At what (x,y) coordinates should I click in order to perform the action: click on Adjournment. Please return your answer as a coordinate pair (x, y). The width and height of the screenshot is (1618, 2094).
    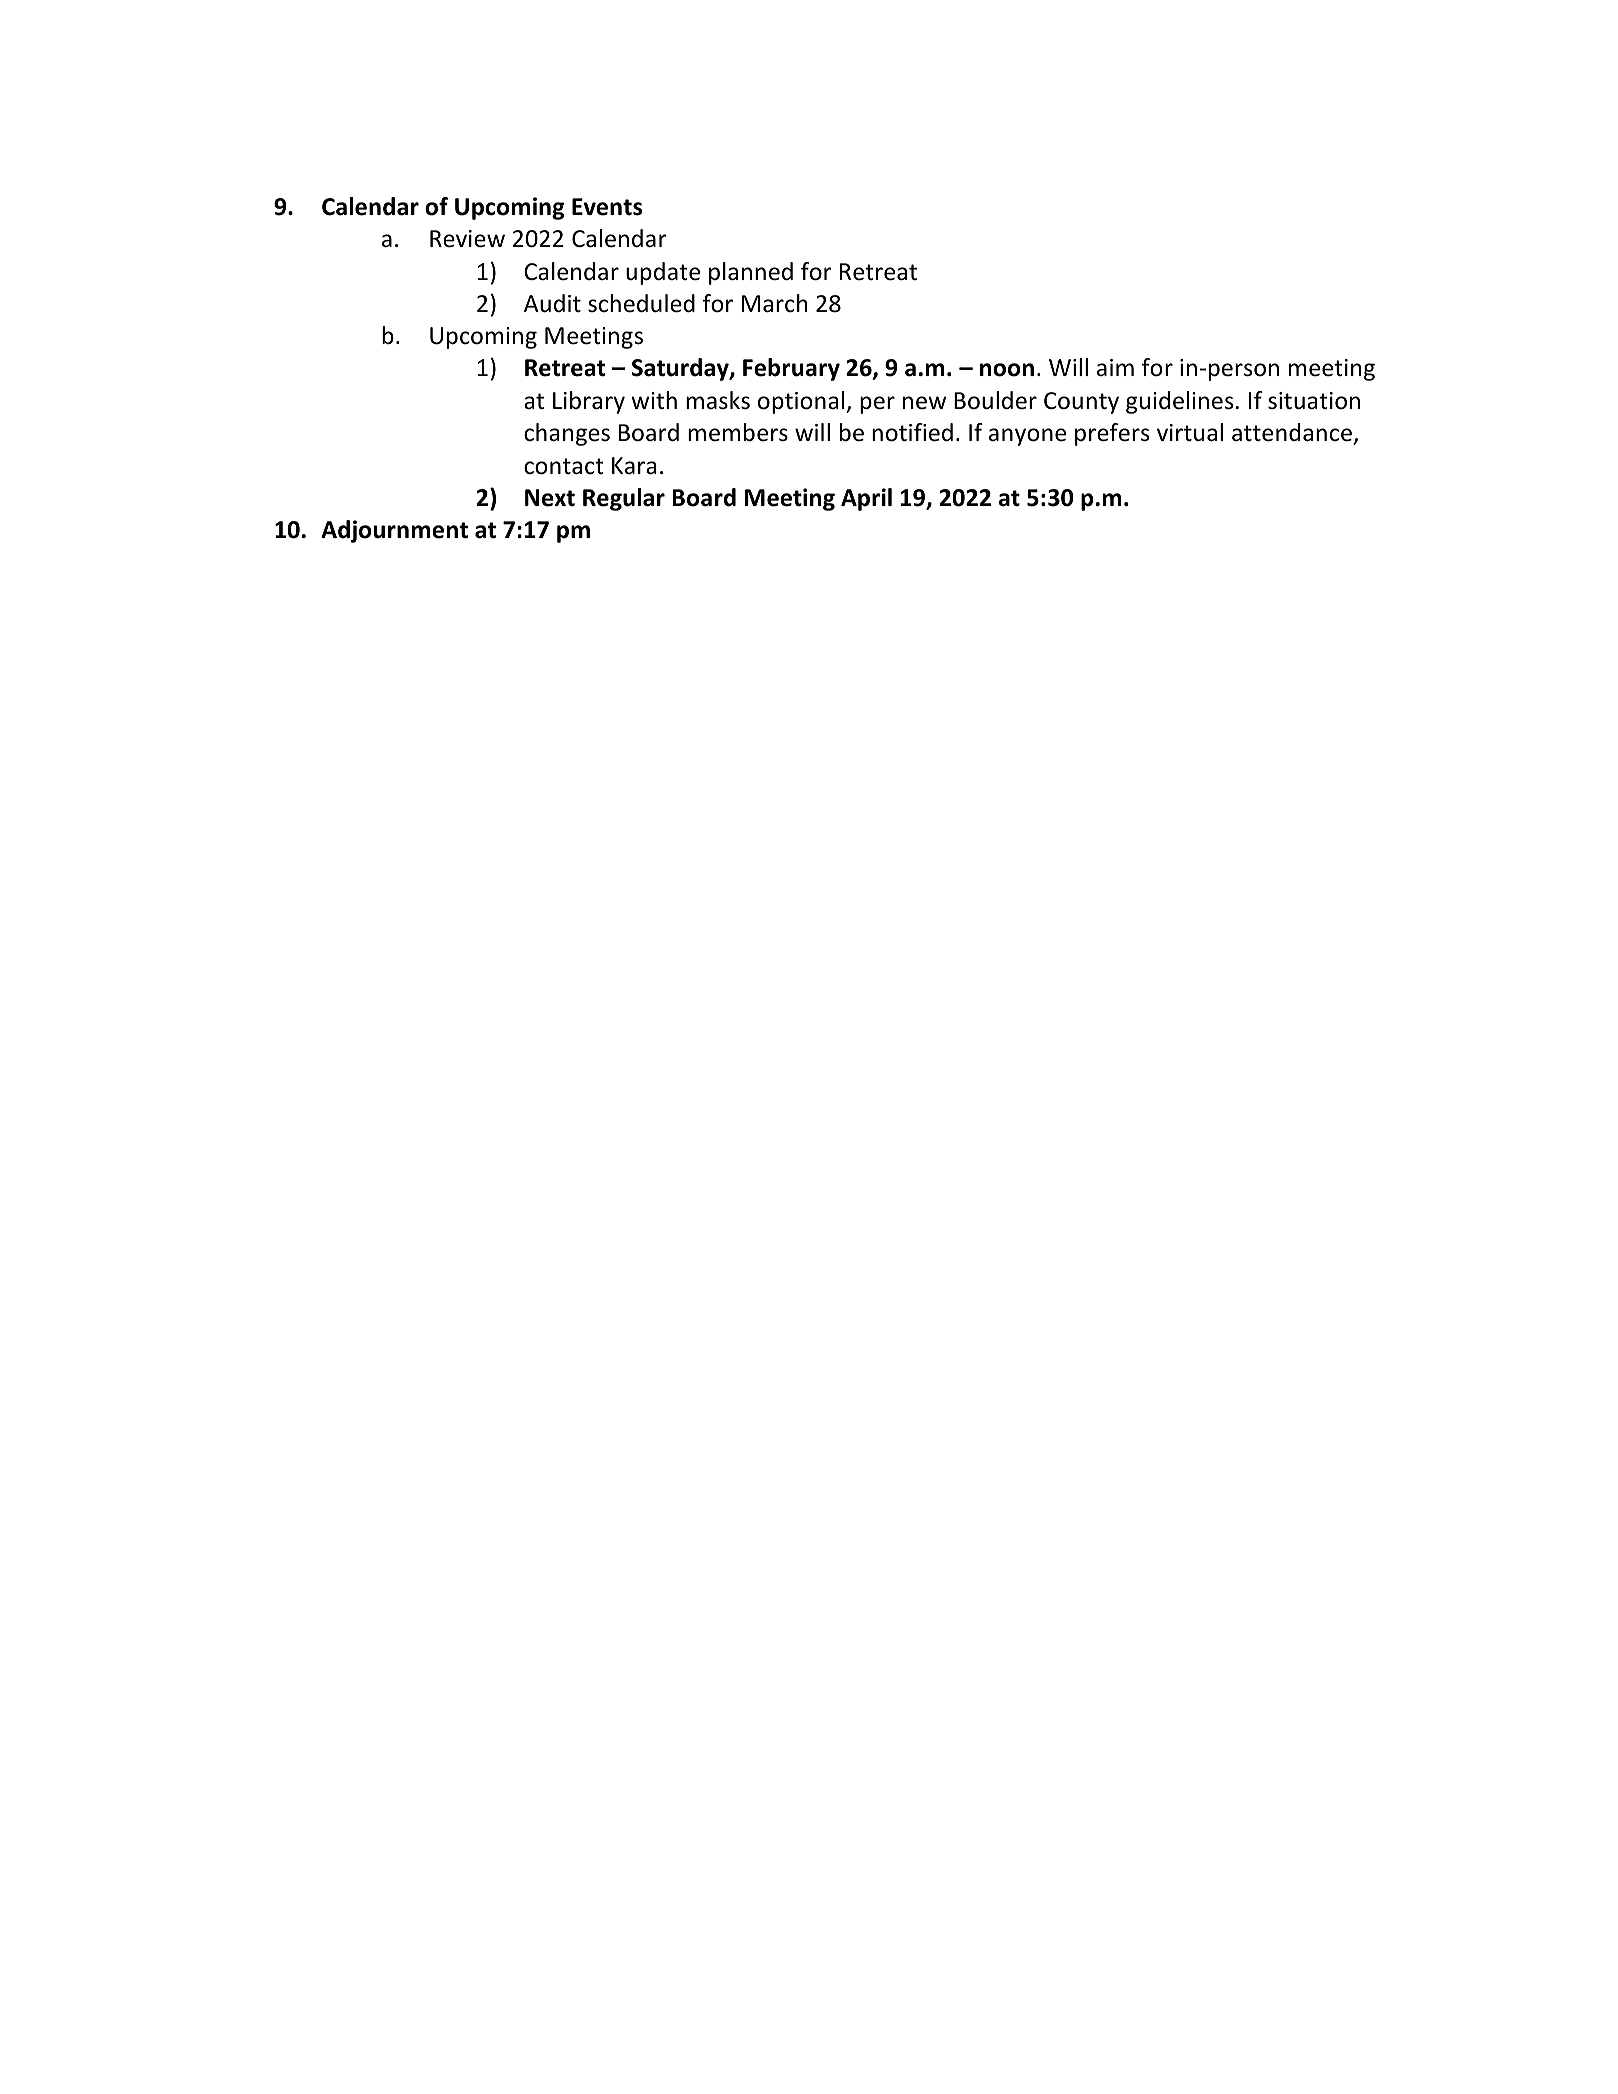
    Looking at the image, I should click on (394, 531).
